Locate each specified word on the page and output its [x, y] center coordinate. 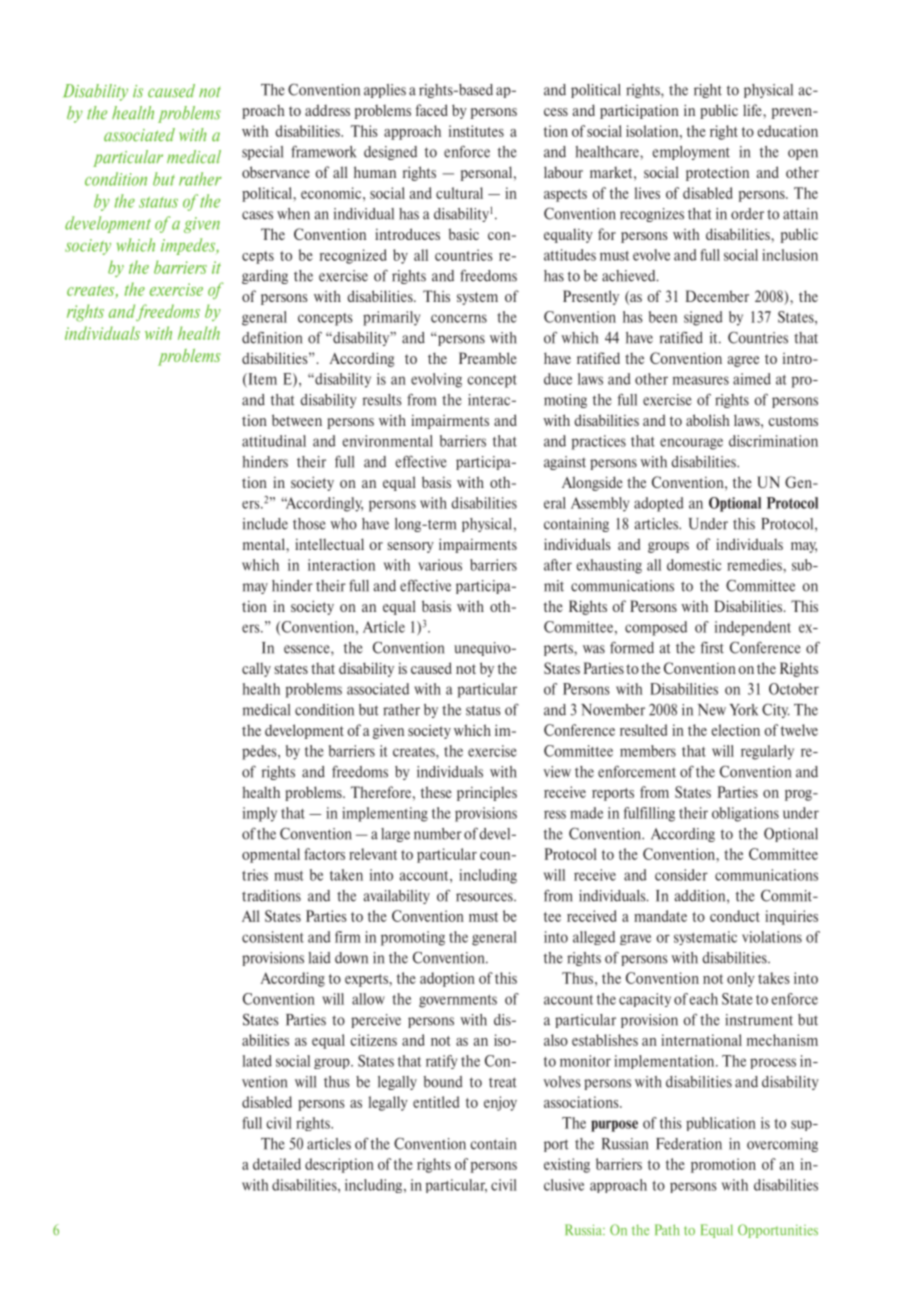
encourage [691, 444]
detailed [277, 1164]
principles [487, 794]
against [565, 463]
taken [346, 875]
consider [681, 875]
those [309, 524]
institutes [476, 131]
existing [567, 1165]
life [753, 110]
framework [323, 152]
